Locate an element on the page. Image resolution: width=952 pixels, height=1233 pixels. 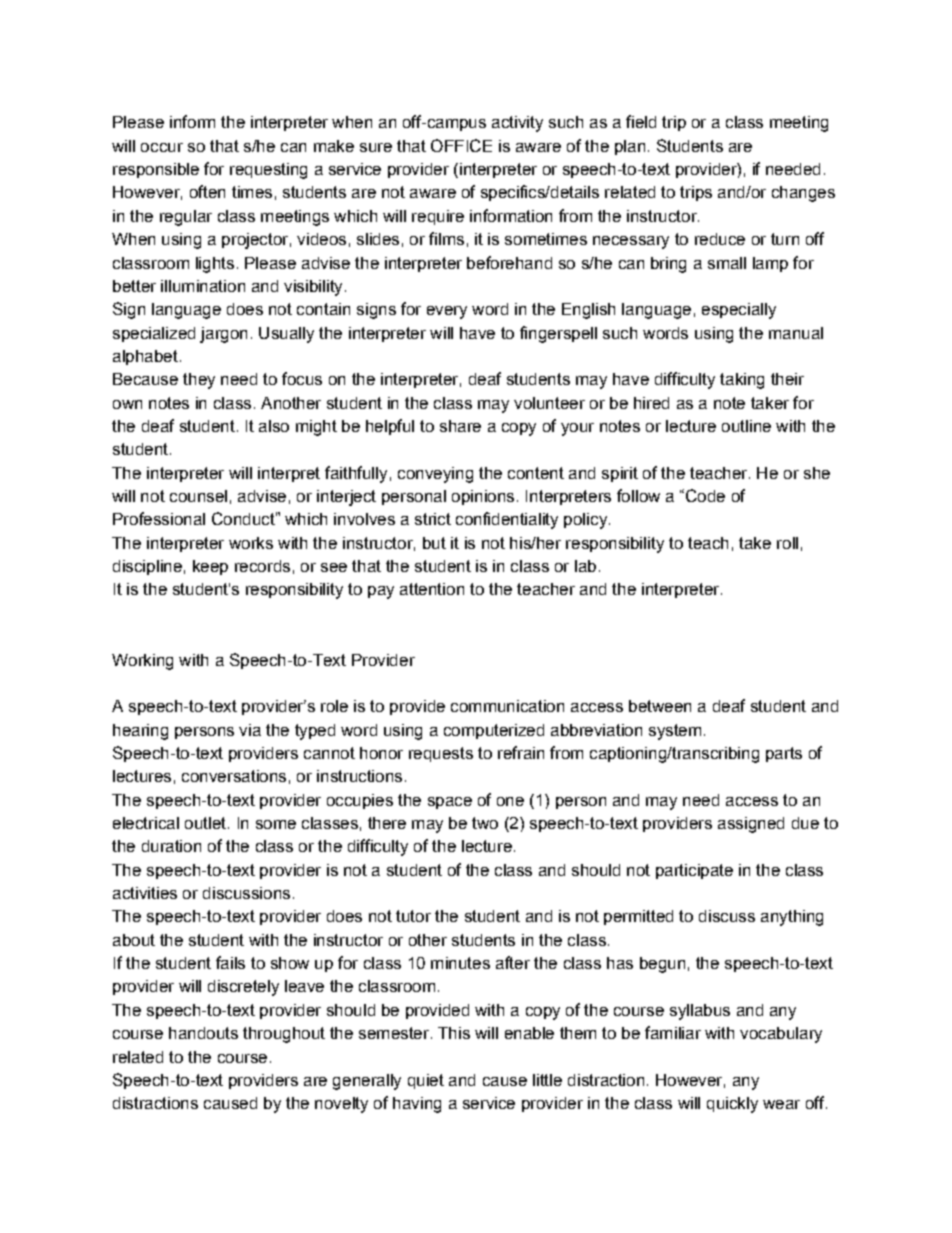
every is located at coordinates (447, 312).
